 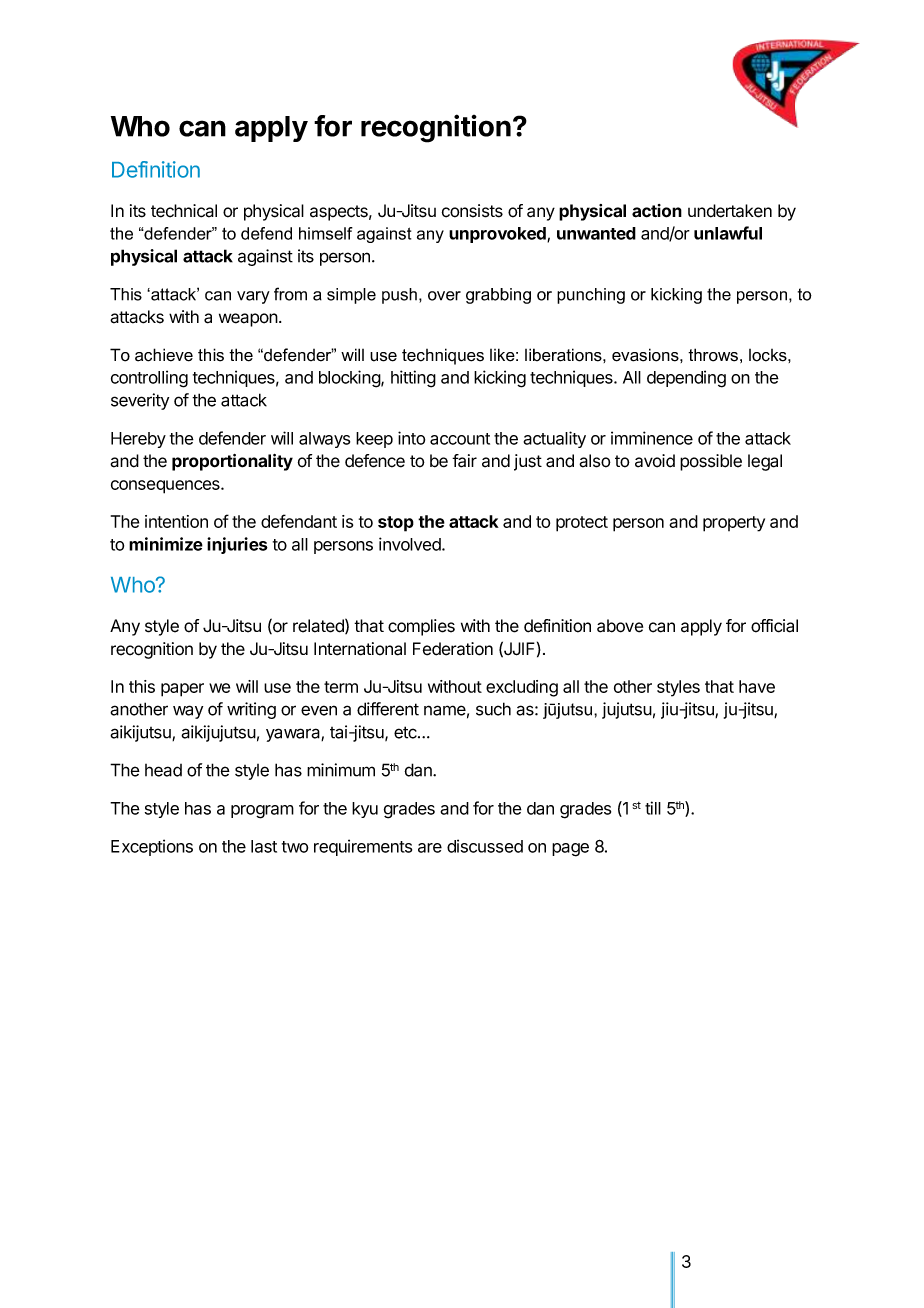 What do you see at coordinates (182, 690) in the image?
I see `paper` at bounding box center [182, 690].
